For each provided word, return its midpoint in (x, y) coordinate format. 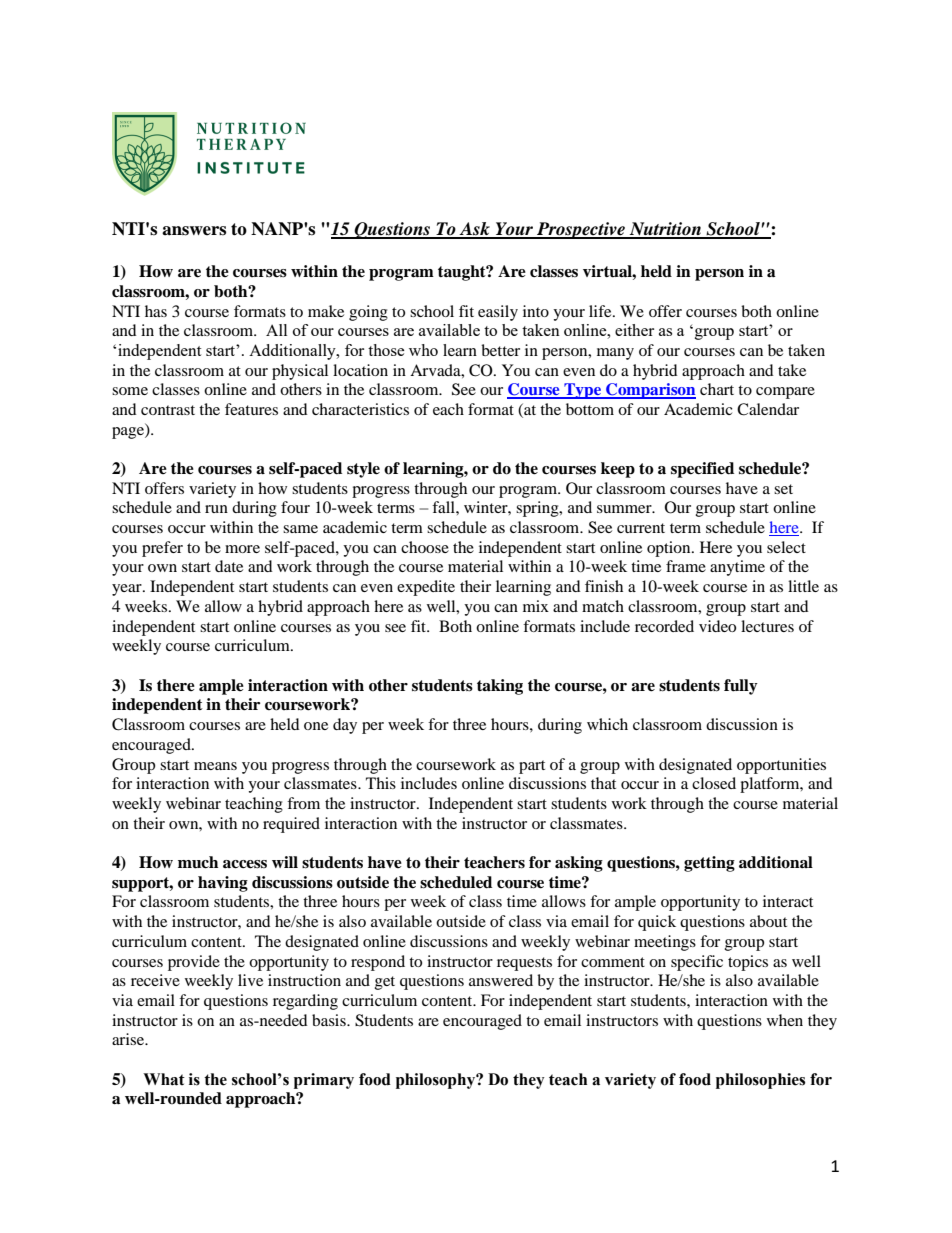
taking (500, 687)
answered (501, 980)
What (164, 1079)
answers (194, 231)
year (128, 590)
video (717, 626)
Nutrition (665, 230)
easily (498, 313)
